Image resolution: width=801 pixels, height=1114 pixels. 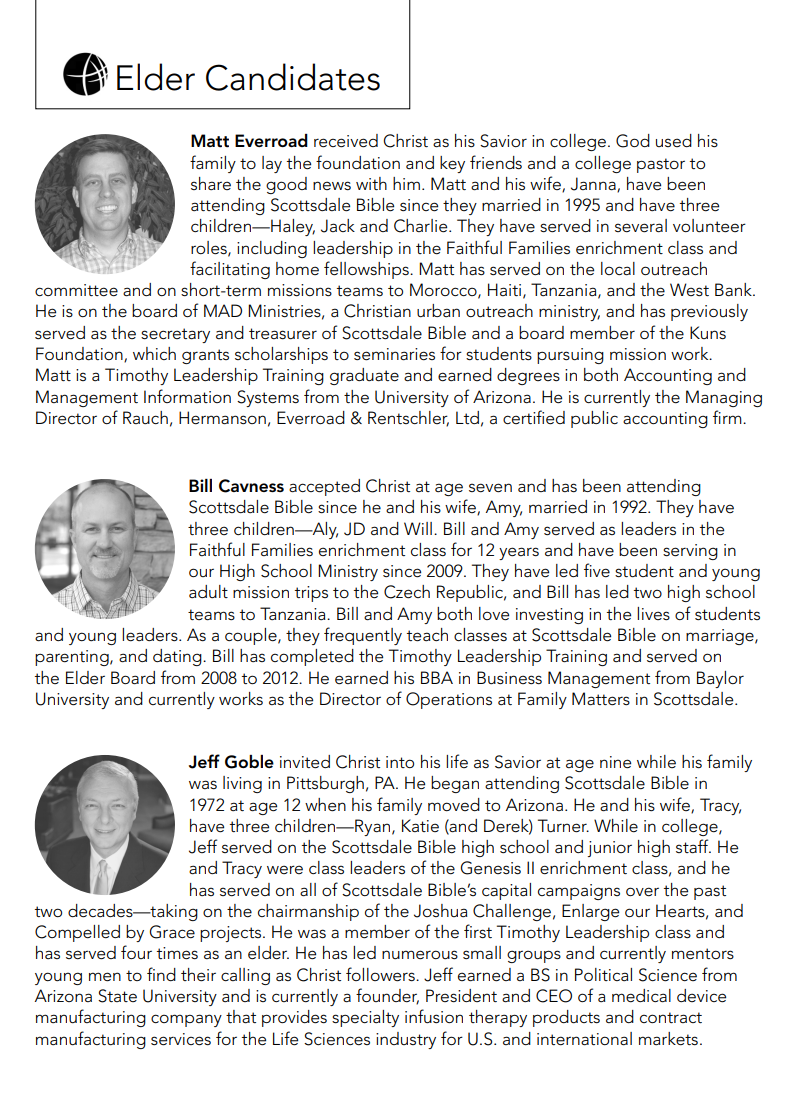 I want to click on share, so click(x=211, y=183).
